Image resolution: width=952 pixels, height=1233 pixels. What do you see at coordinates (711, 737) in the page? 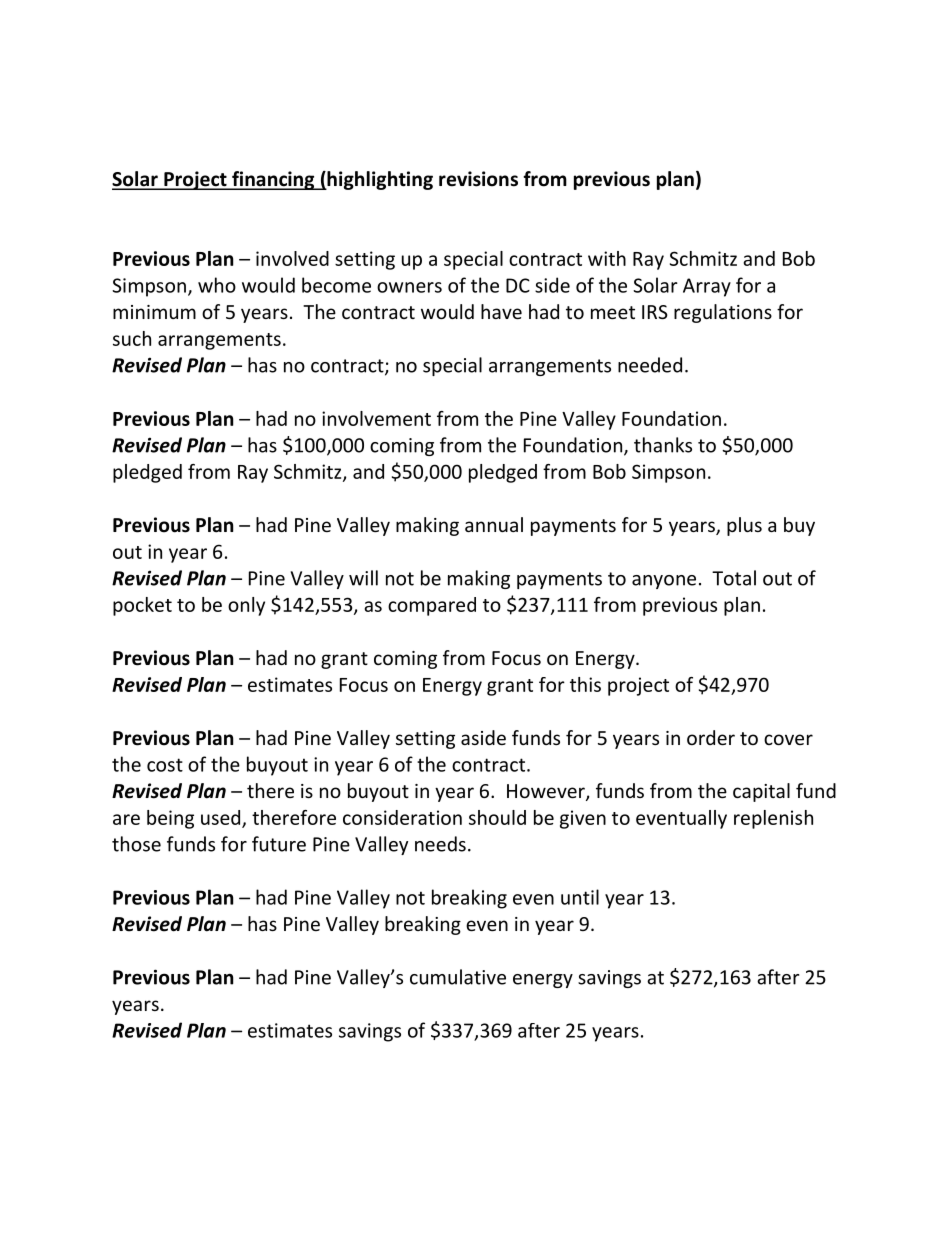
I see `order` at bounding box center [711, 737].
